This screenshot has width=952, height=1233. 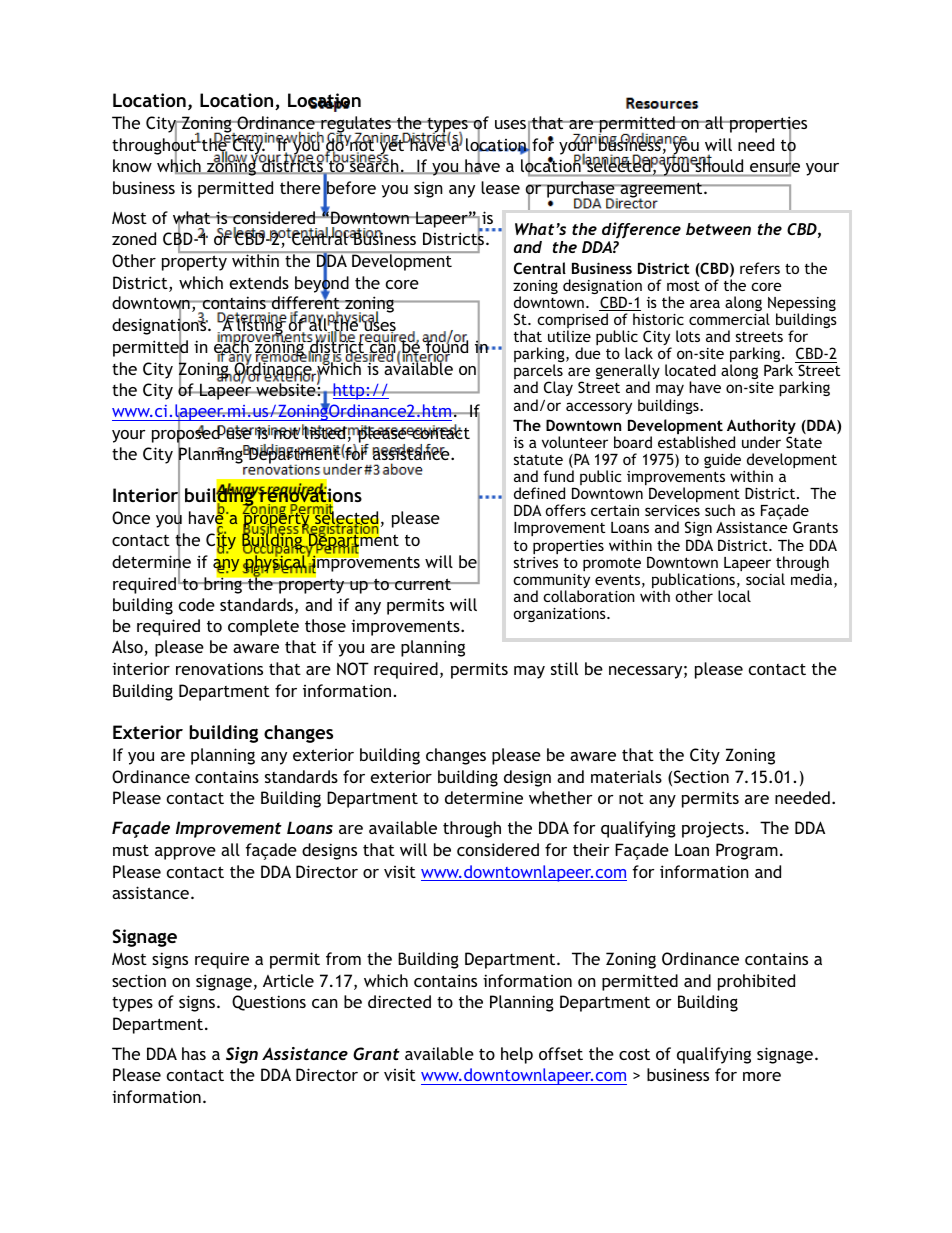 What do you see at coordinates (269, 1003) in the screenshot?
I see `Questions` at bounding box center [269, 1003].
